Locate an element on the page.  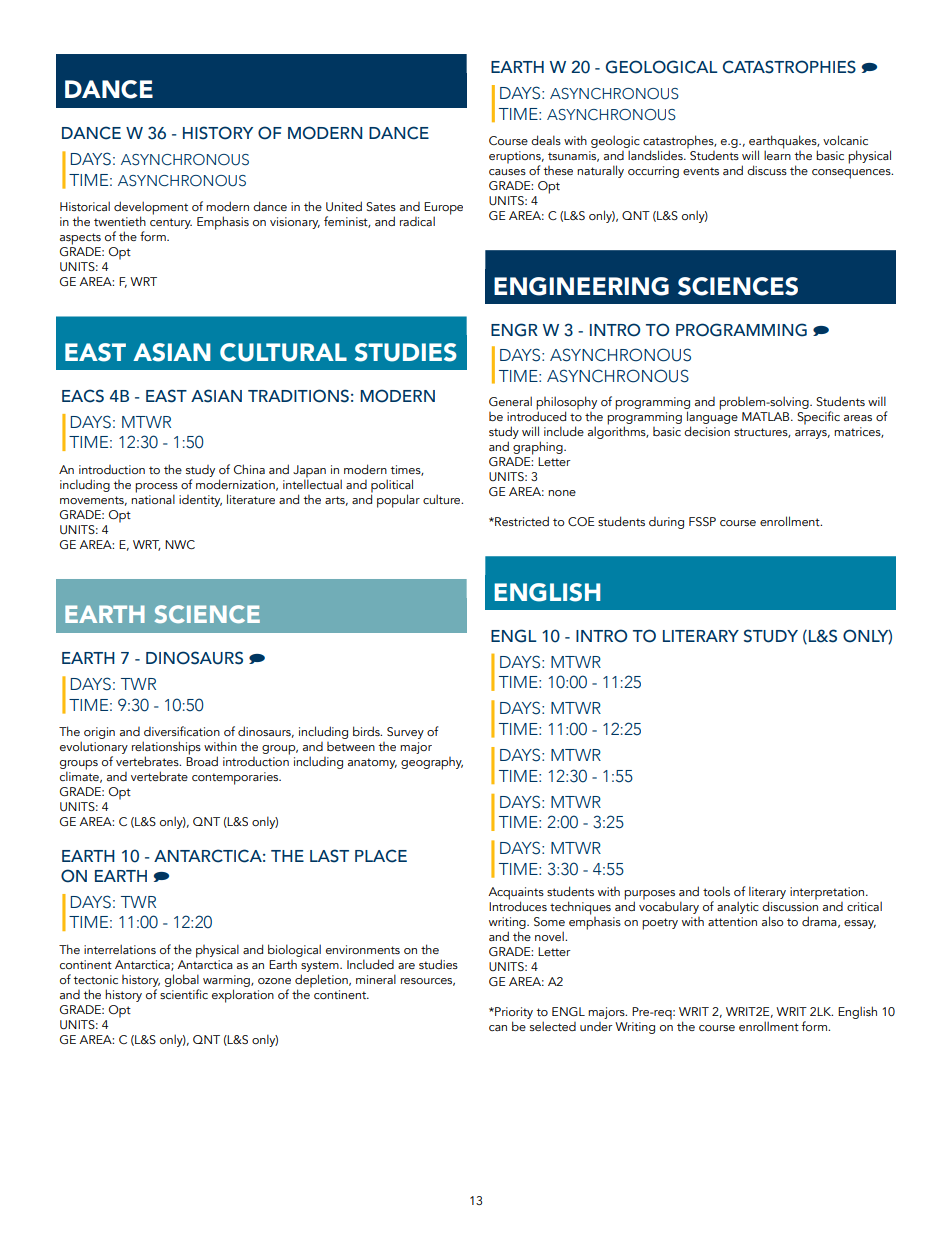
causes is located at coordinates (507, 172).
